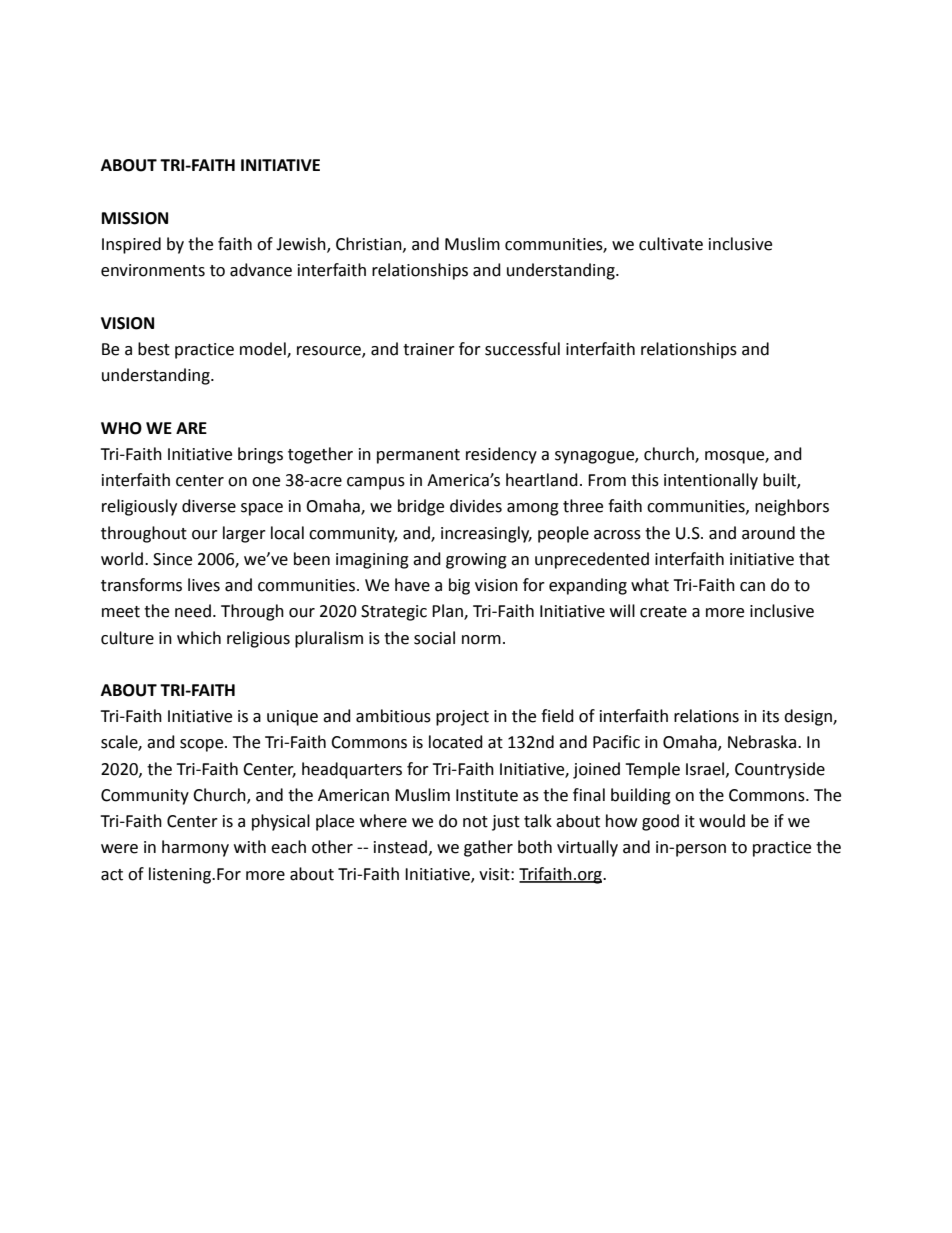 The image size is (952, 1233). What do you see at coordinates (671, 244) in the screenshot?
I see `cultivate` at bounding box center [671, 244].
